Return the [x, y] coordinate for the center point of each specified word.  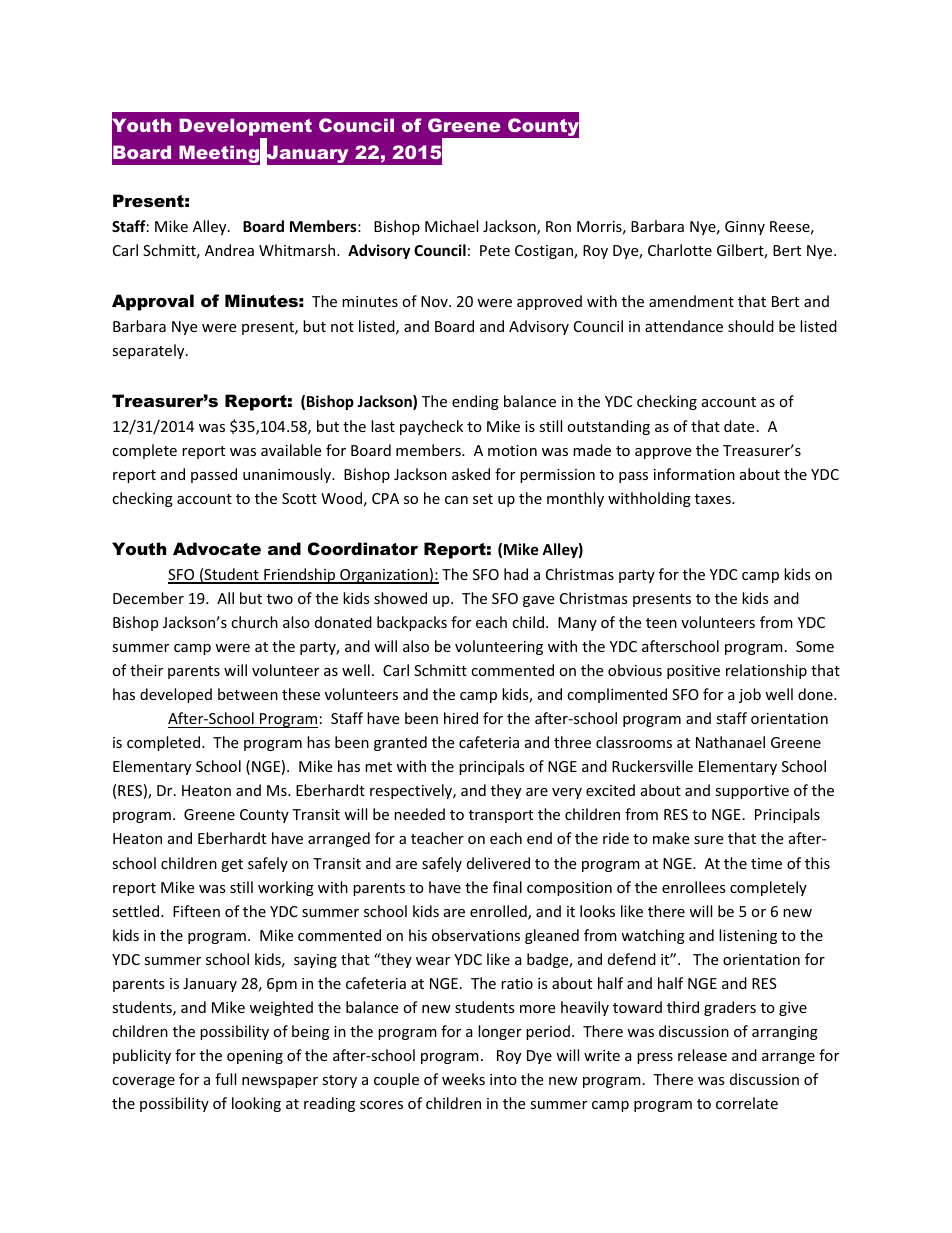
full [225, 1079]
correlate [747, 1103]
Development [245, 128]
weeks [463, 1079]
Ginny [745, 228]
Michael [451, 226]
